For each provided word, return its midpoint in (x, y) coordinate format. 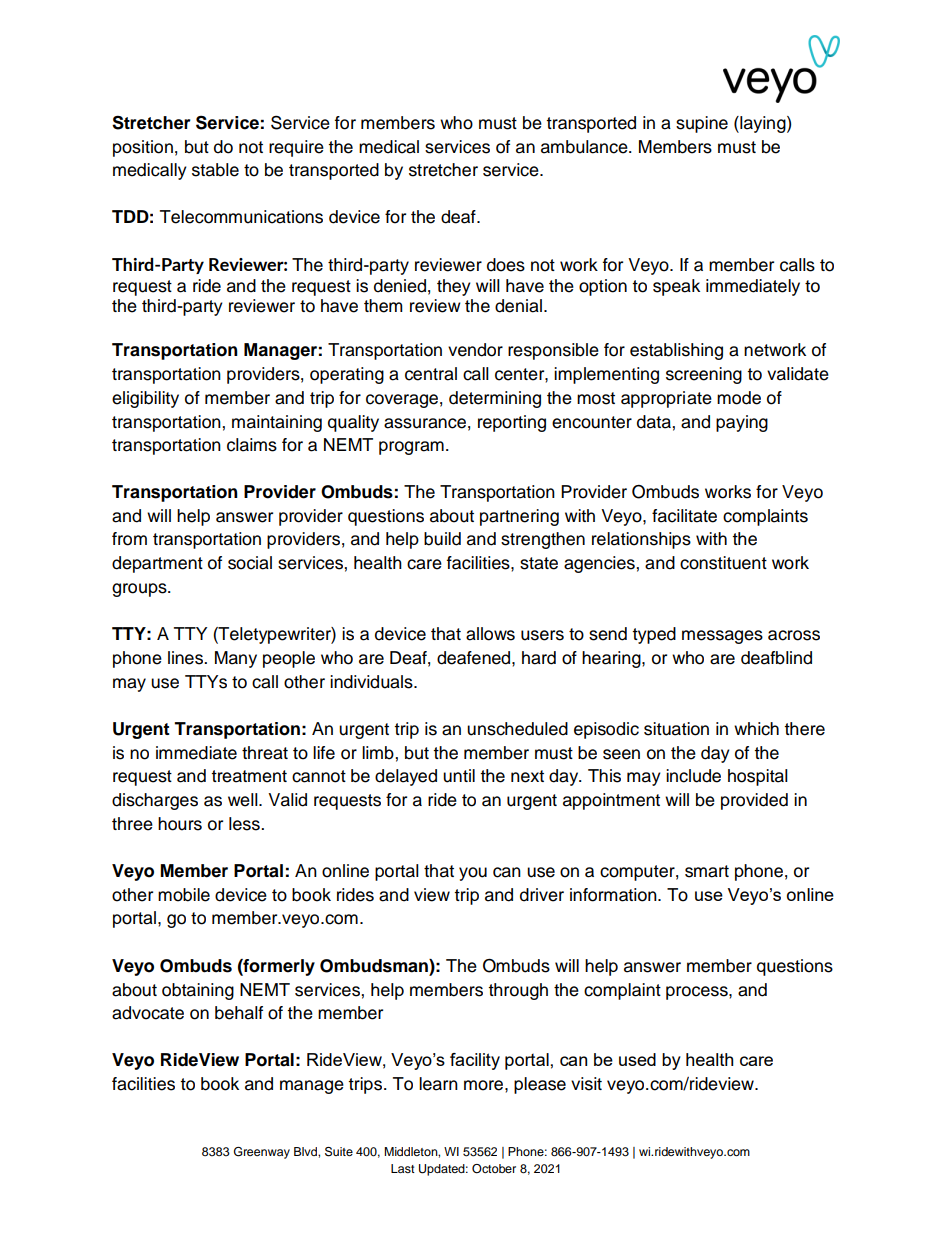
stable (215, 170)
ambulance (585, 147)
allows (490, 634)
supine (702, 124)
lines (186, 658)
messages (722, 637)
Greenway (262, 1153)
